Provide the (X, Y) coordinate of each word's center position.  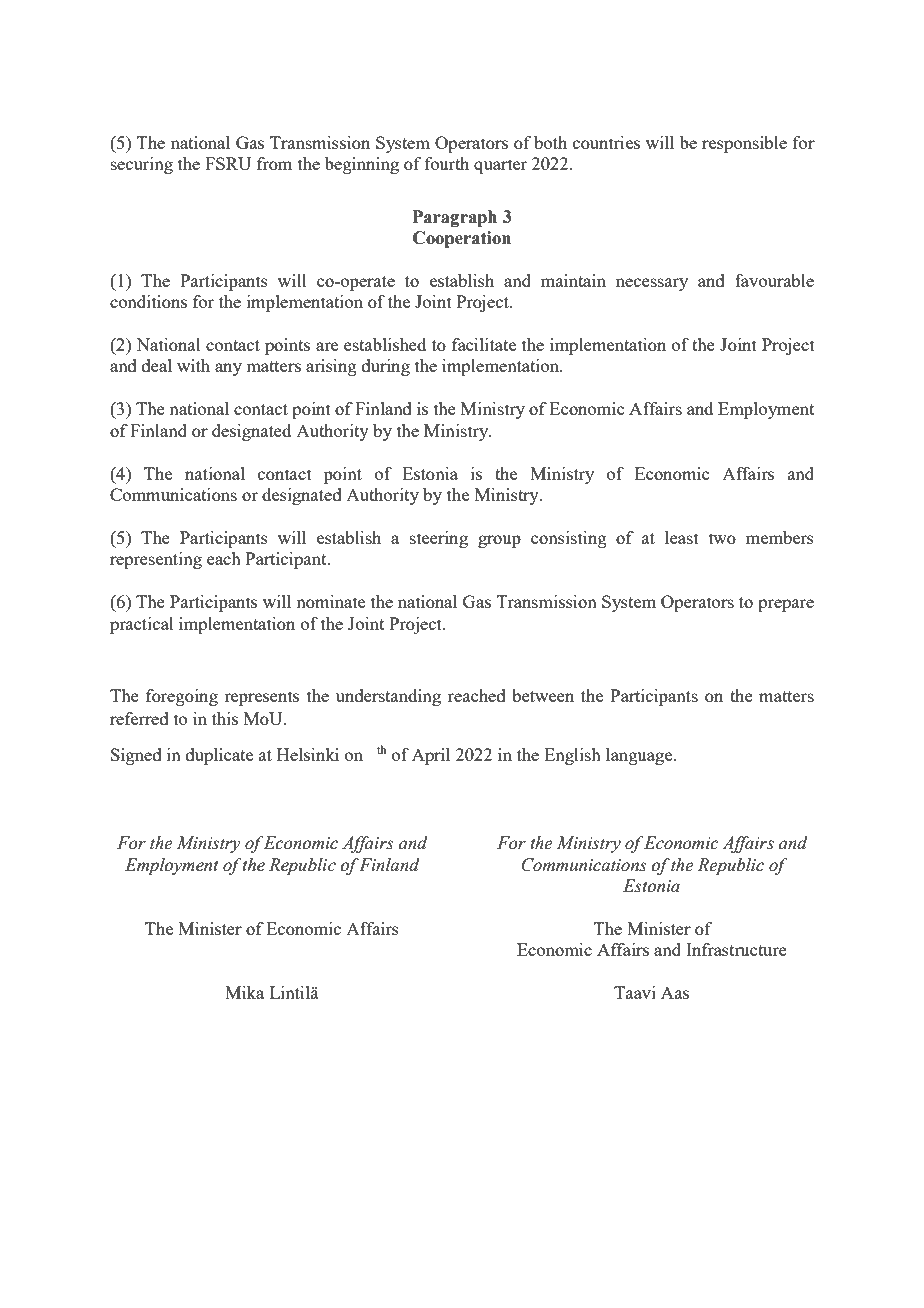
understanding (388, 697)
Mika (244, 992)
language (640, 756)
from (274, 163)
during (386, 367)
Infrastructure (736, 949)
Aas (675, 992)
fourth (447, 163)
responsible (744, 144)
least (682, 537)
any (228, 369)
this (225, 718)
